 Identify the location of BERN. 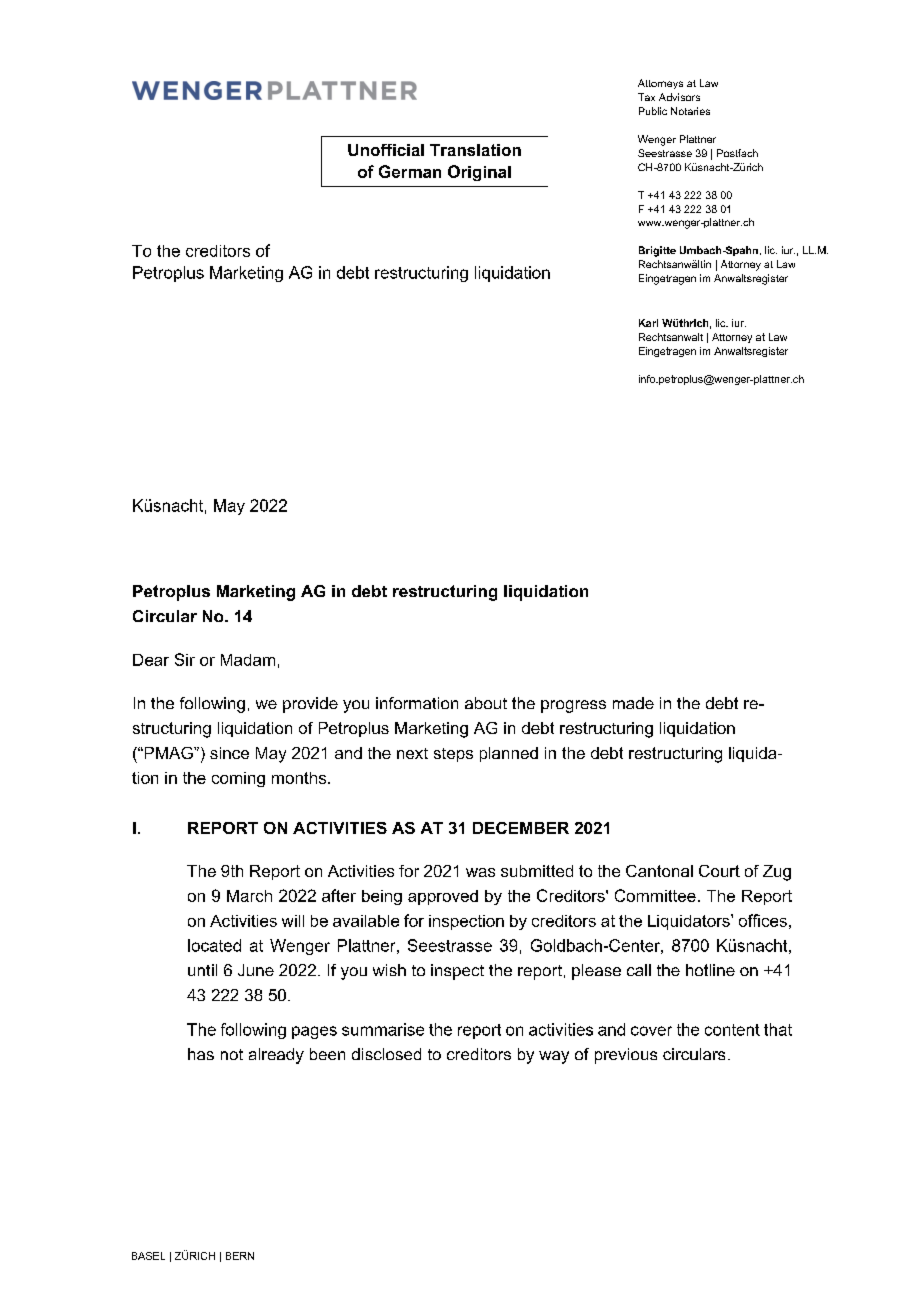
(240, 1256).
